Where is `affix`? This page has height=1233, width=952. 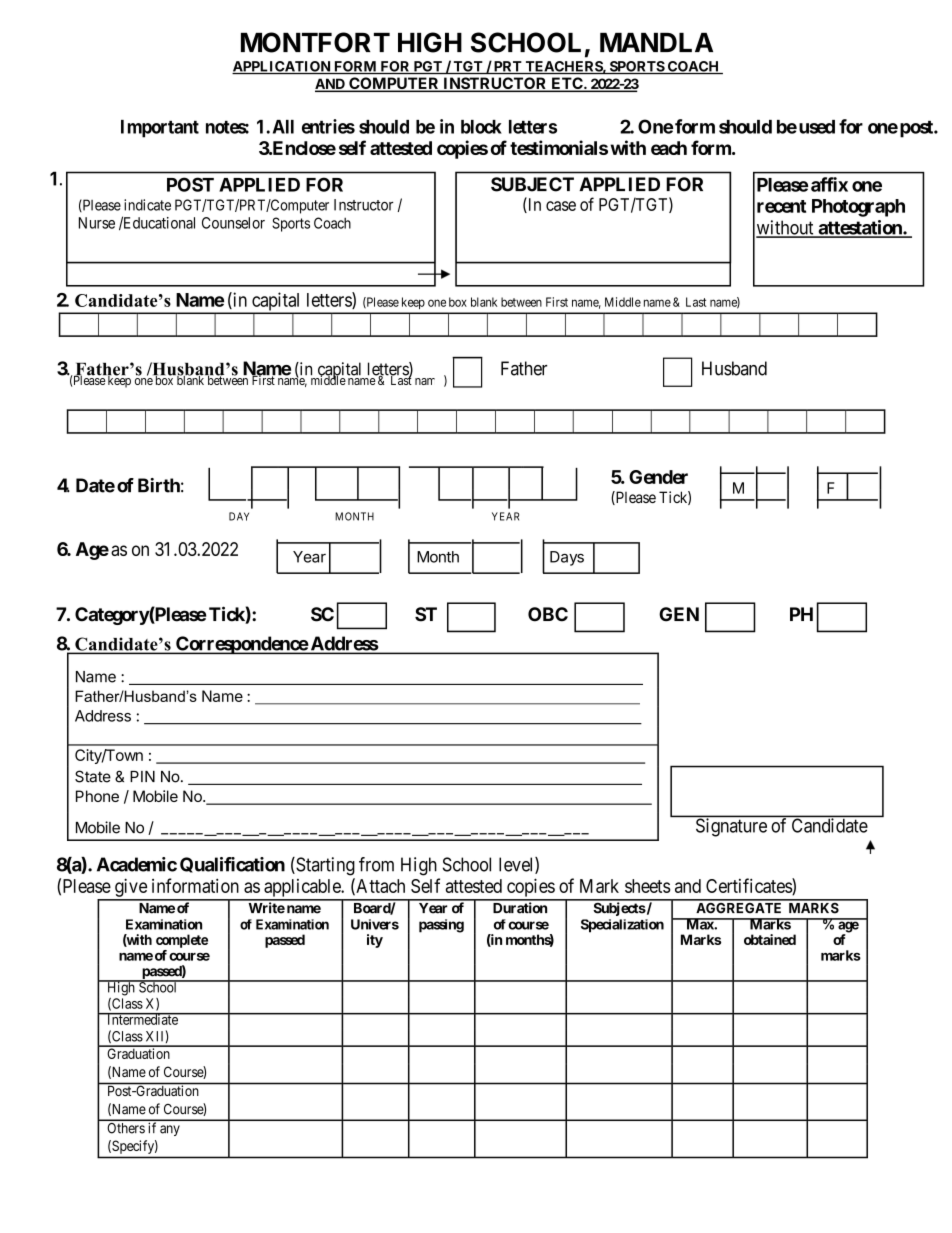
affix is located at coordinates (829, 184).
